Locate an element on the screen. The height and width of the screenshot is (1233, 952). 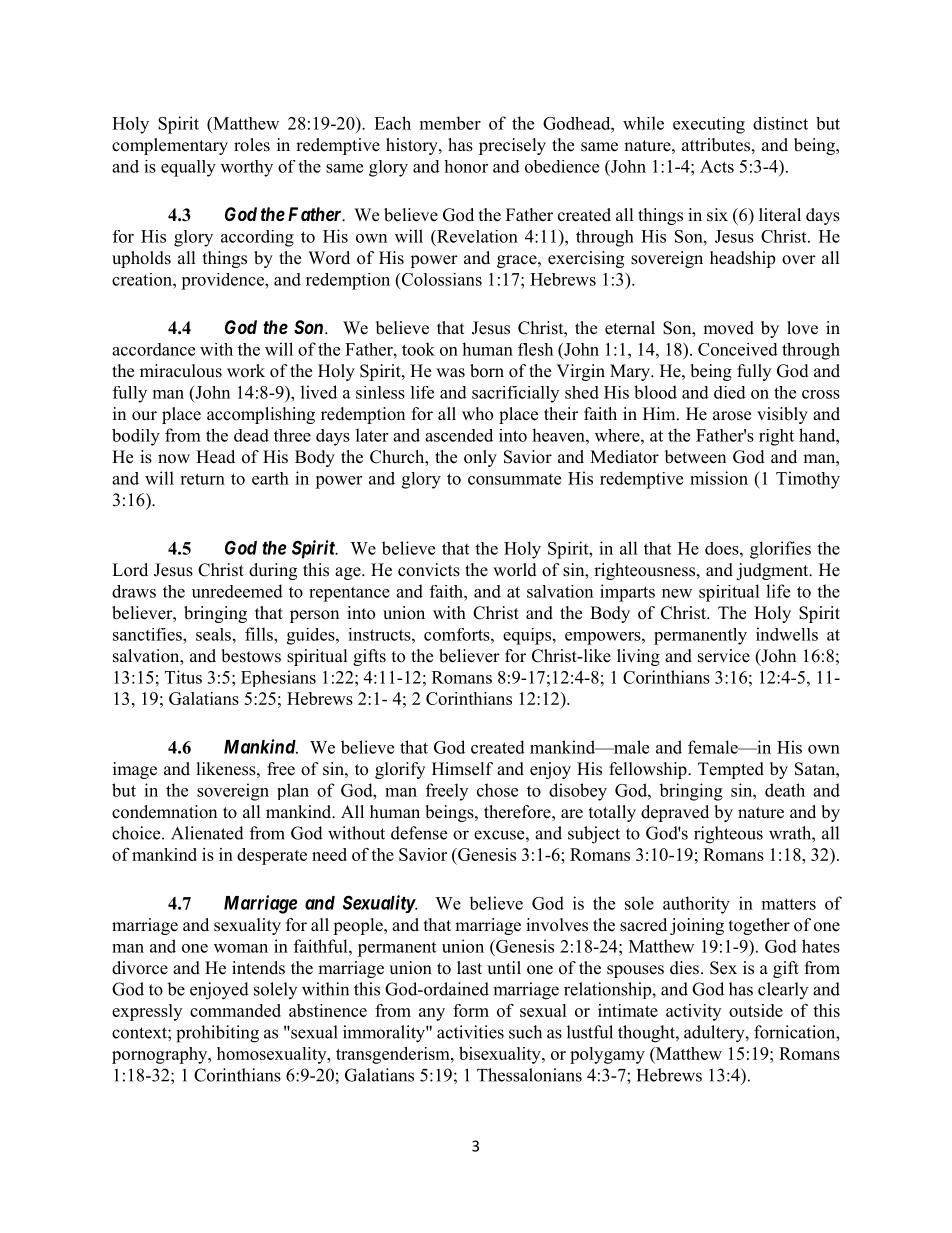
outside is located at coordinates (756, 1010).
